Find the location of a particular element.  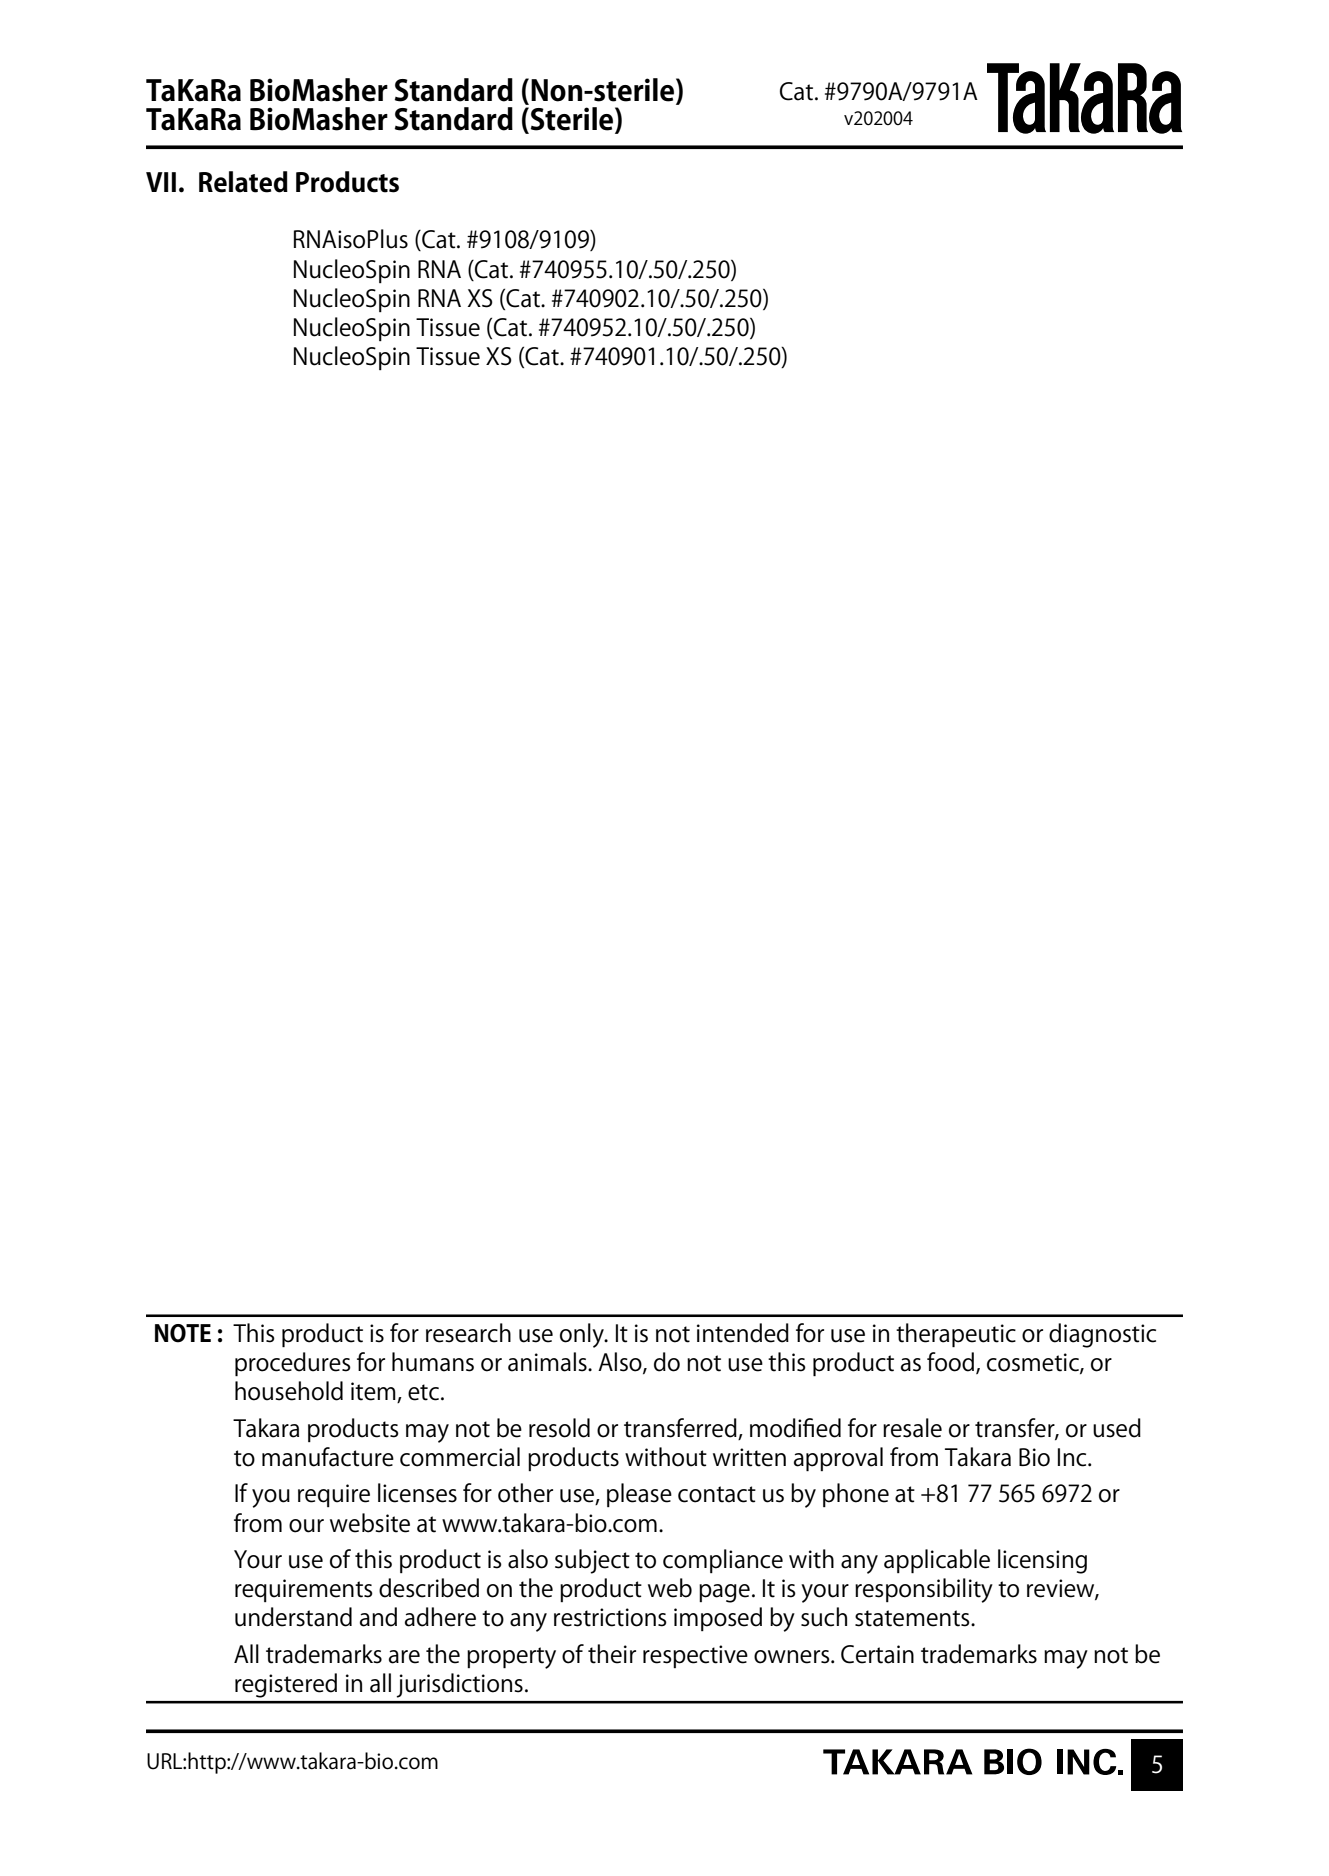

resold is located at coordinates (559, 1428).
